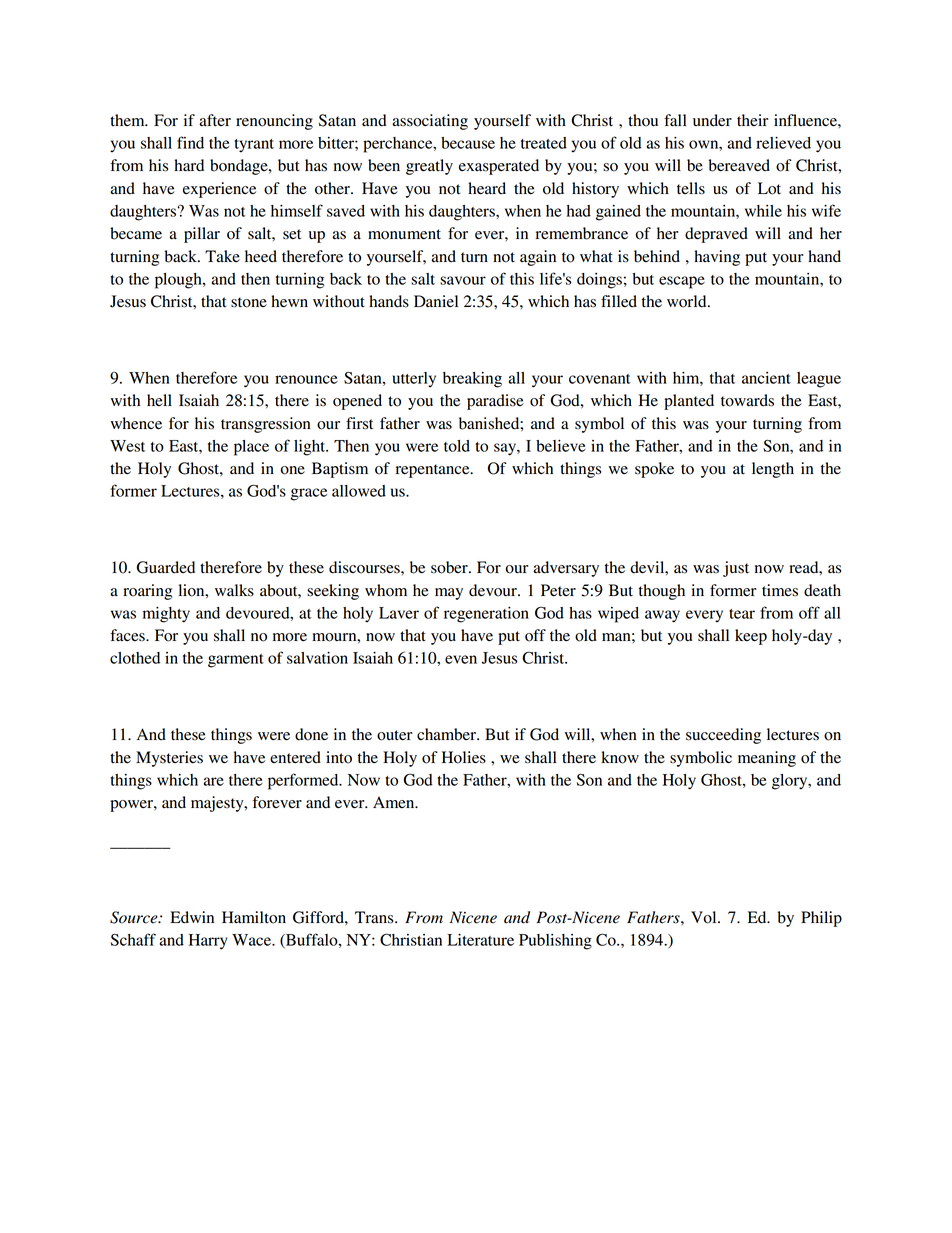 This document has width=952, height=1233. I want to click on Guarded, so click(166, 567).
